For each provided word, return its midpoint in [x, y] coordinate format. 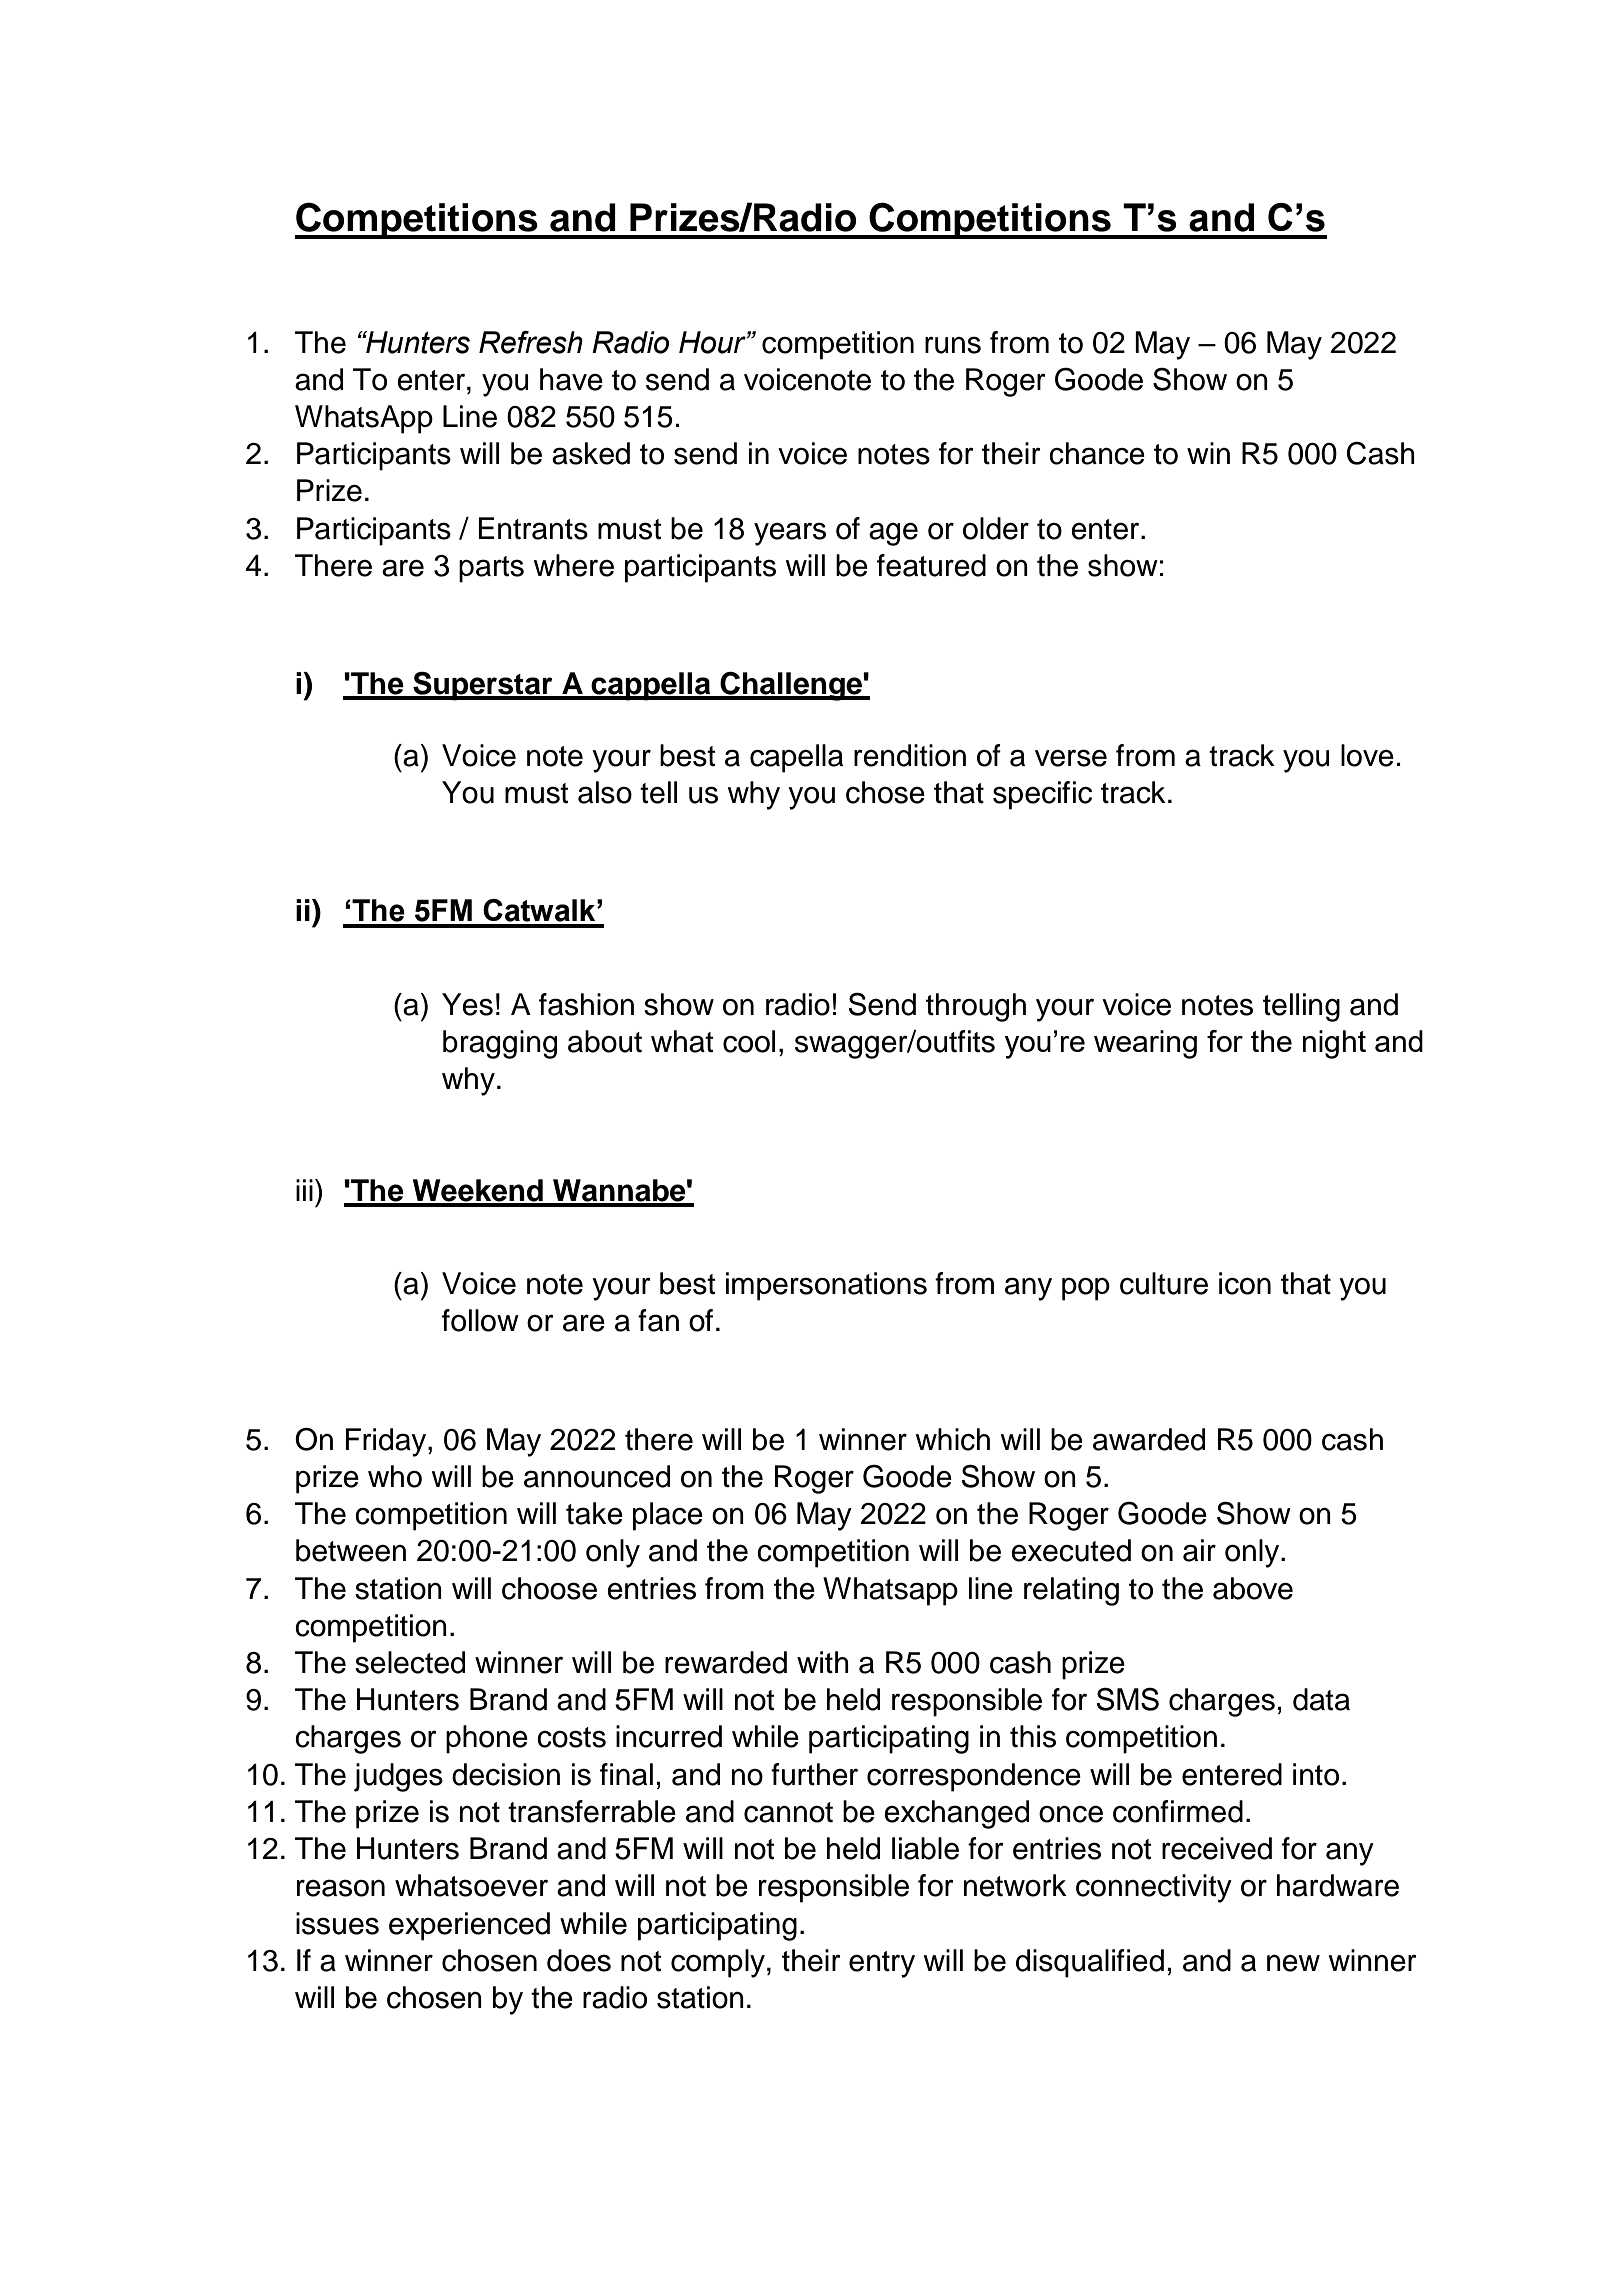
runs [953, 345]
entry [882, 1964]
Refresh [531, 342]
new [1293, 1963]
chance [1097, 453]
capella [796, 758]
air [1199, 1550]
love [1367, 755]
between [351, 1550]
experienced [469, 1926]
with [823, 1662]
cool [749, 1041]
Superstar [483, 686]
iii [304, 1190]
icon [1245, 1283]
